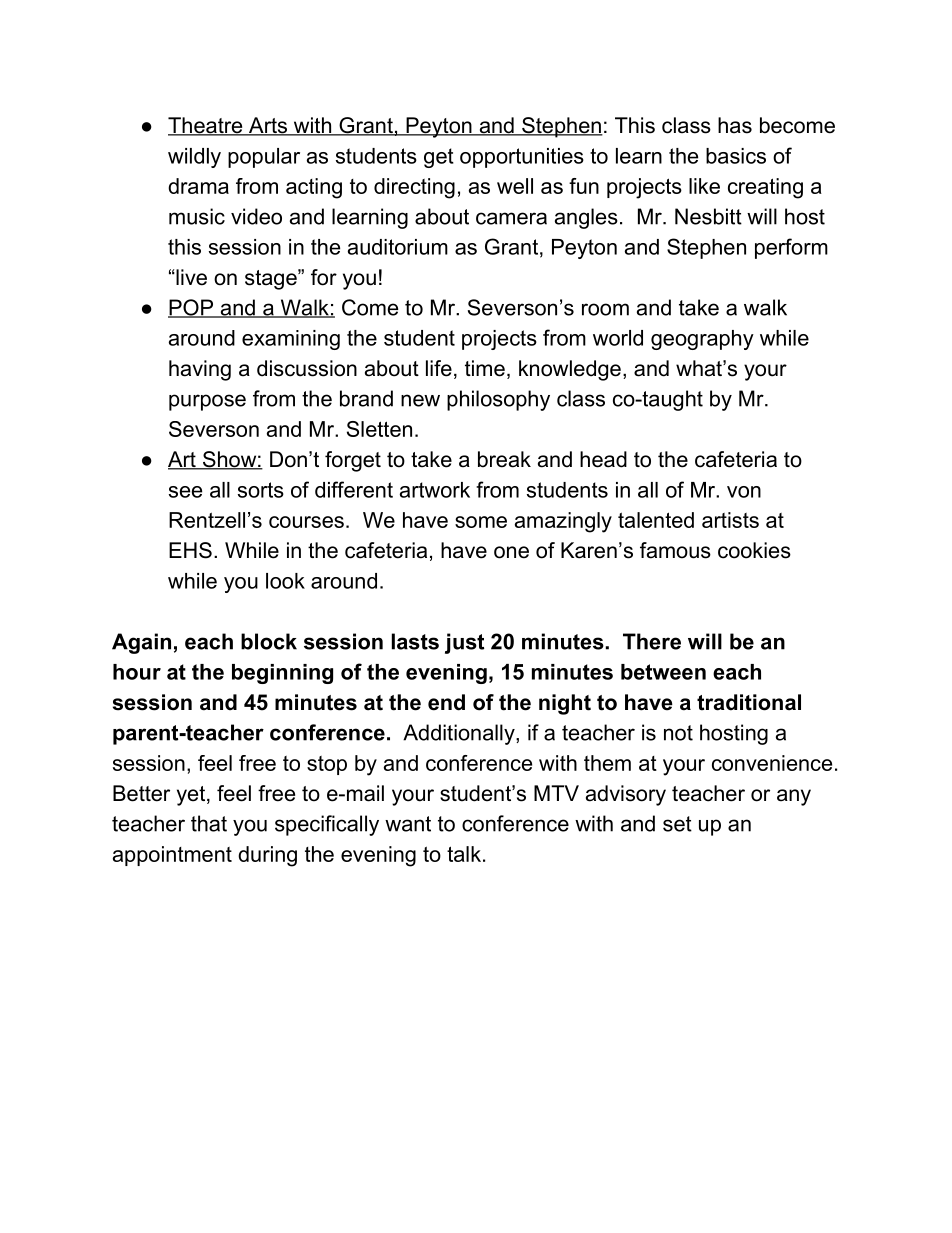 This page has height=1233, width=952. What do you see at coordinates (194, 158) in the page?
I see `wildly` at bounding box center [194, 158].
